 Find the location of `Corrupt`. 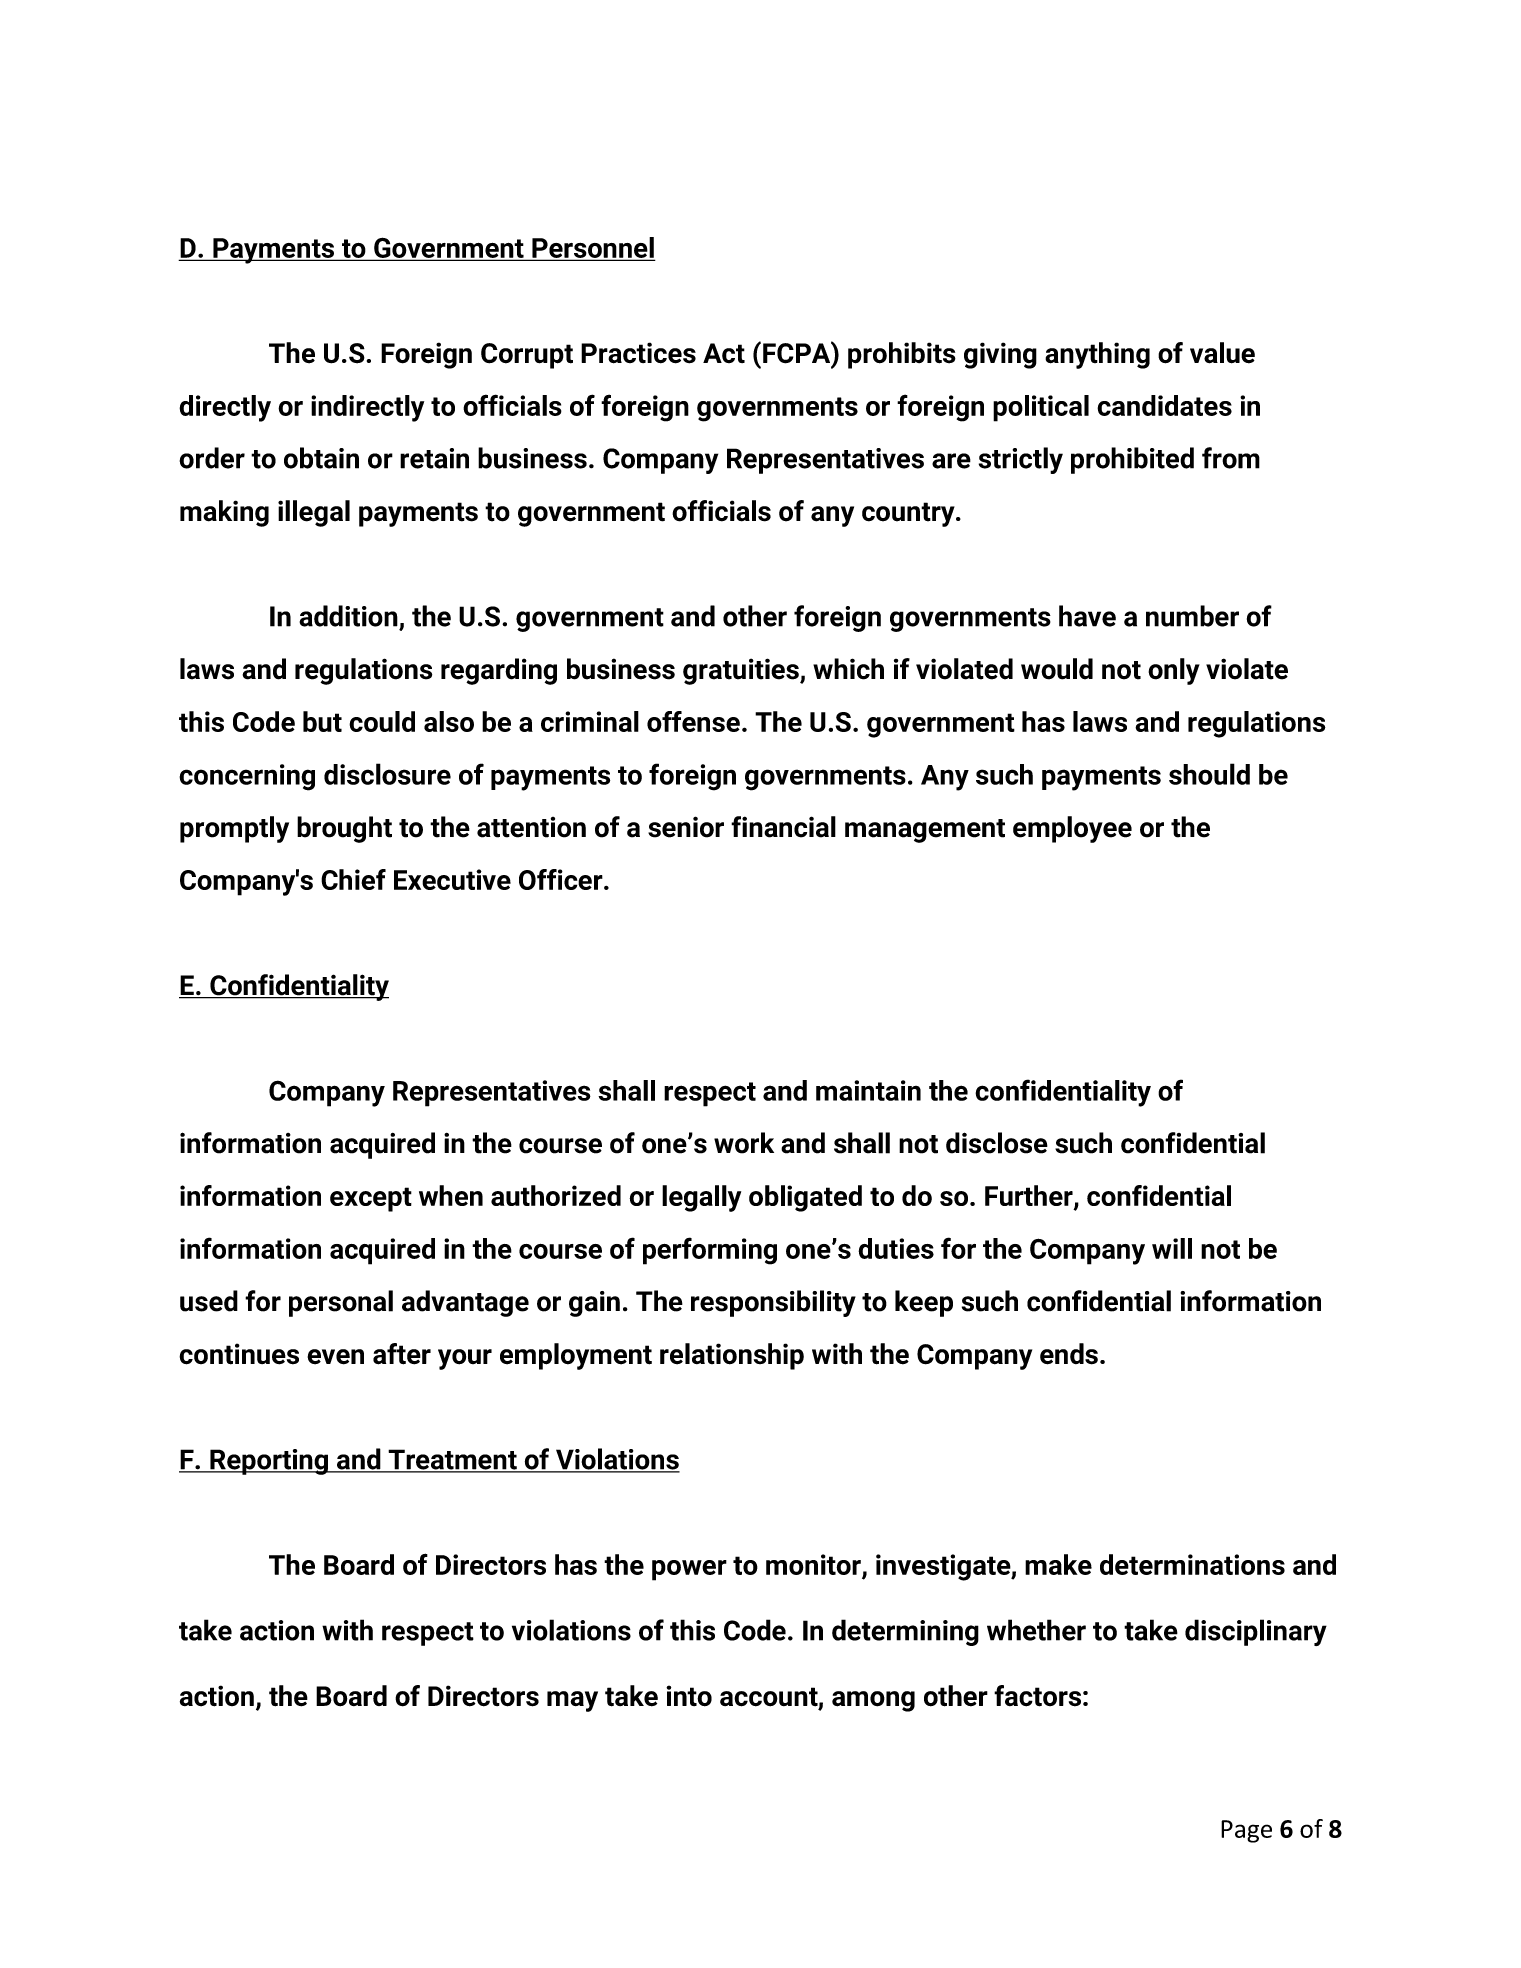

Corrupt is located at coordinates (527, 356).
